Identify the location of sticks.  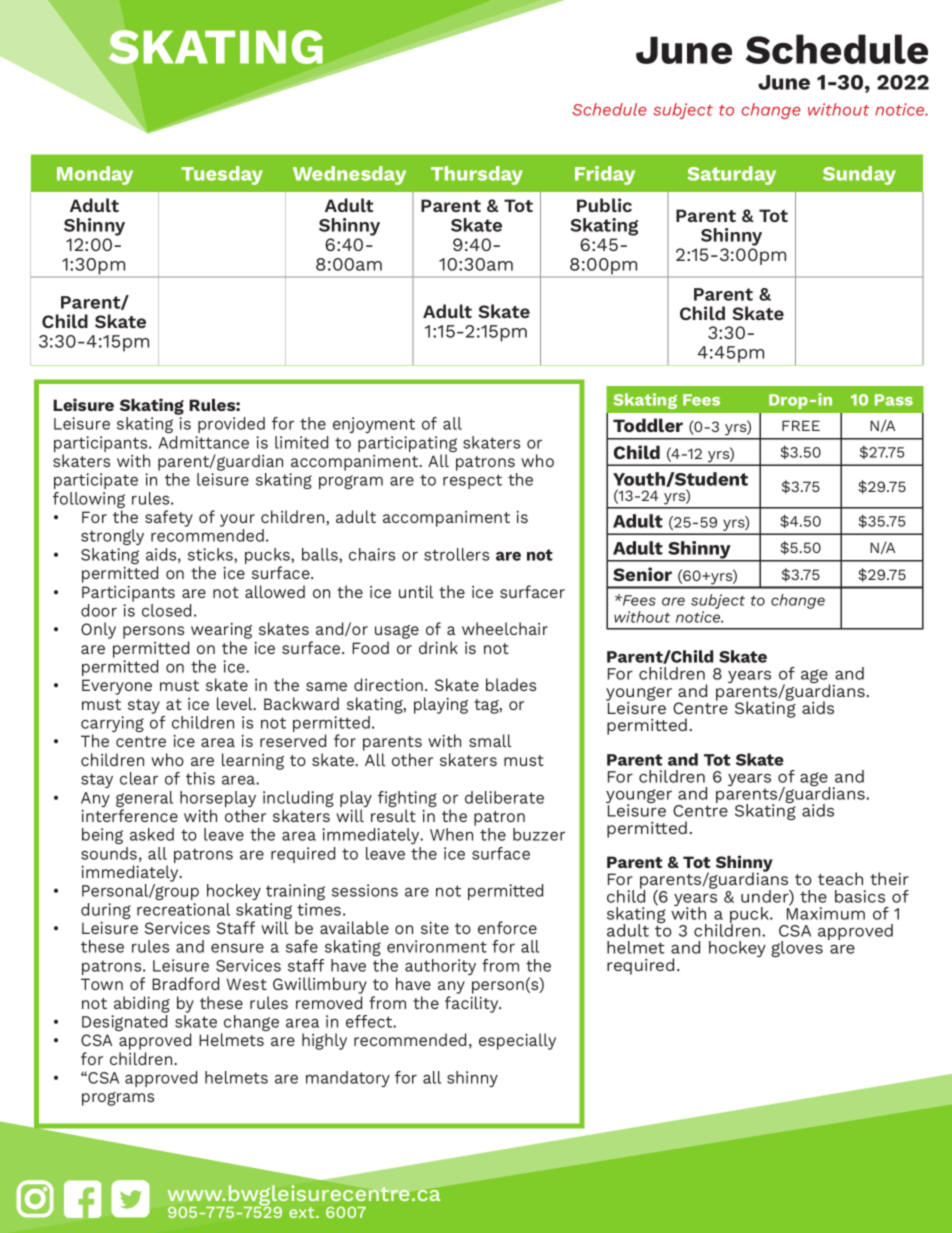
(211, 555).
